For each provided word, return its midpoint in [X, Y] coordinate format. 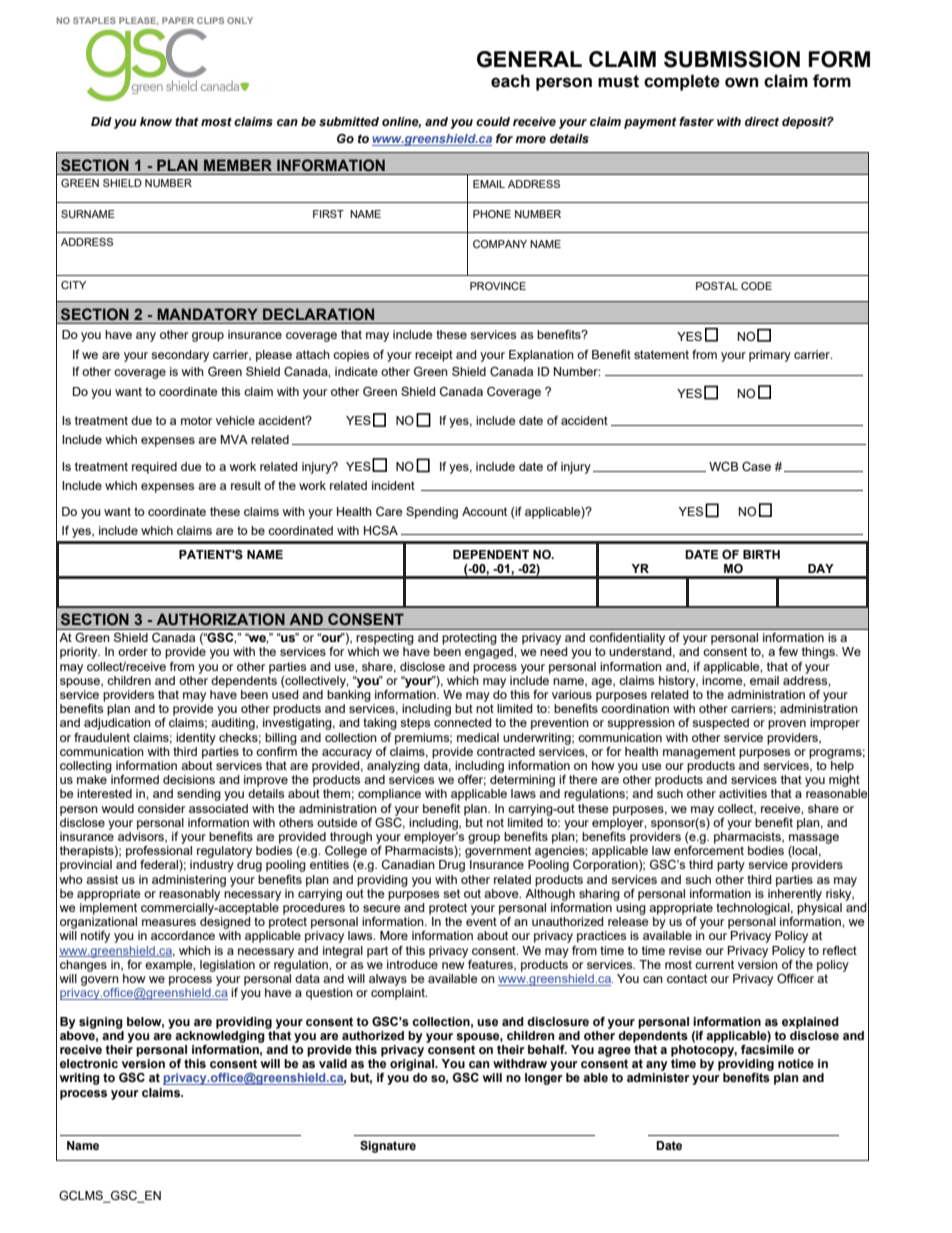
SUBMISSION [732, 59]
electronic [89, 1064]
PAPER [178, 20]
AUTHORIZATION [221, 619]
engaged [490, 653]
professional [159, 850]
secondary [180, 356]
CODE [756, 286]
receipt [434, 356]
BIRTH [761, 554]
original [413, 1065]
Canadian [408, 865]
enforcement [709, 849]
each [510, 81]
